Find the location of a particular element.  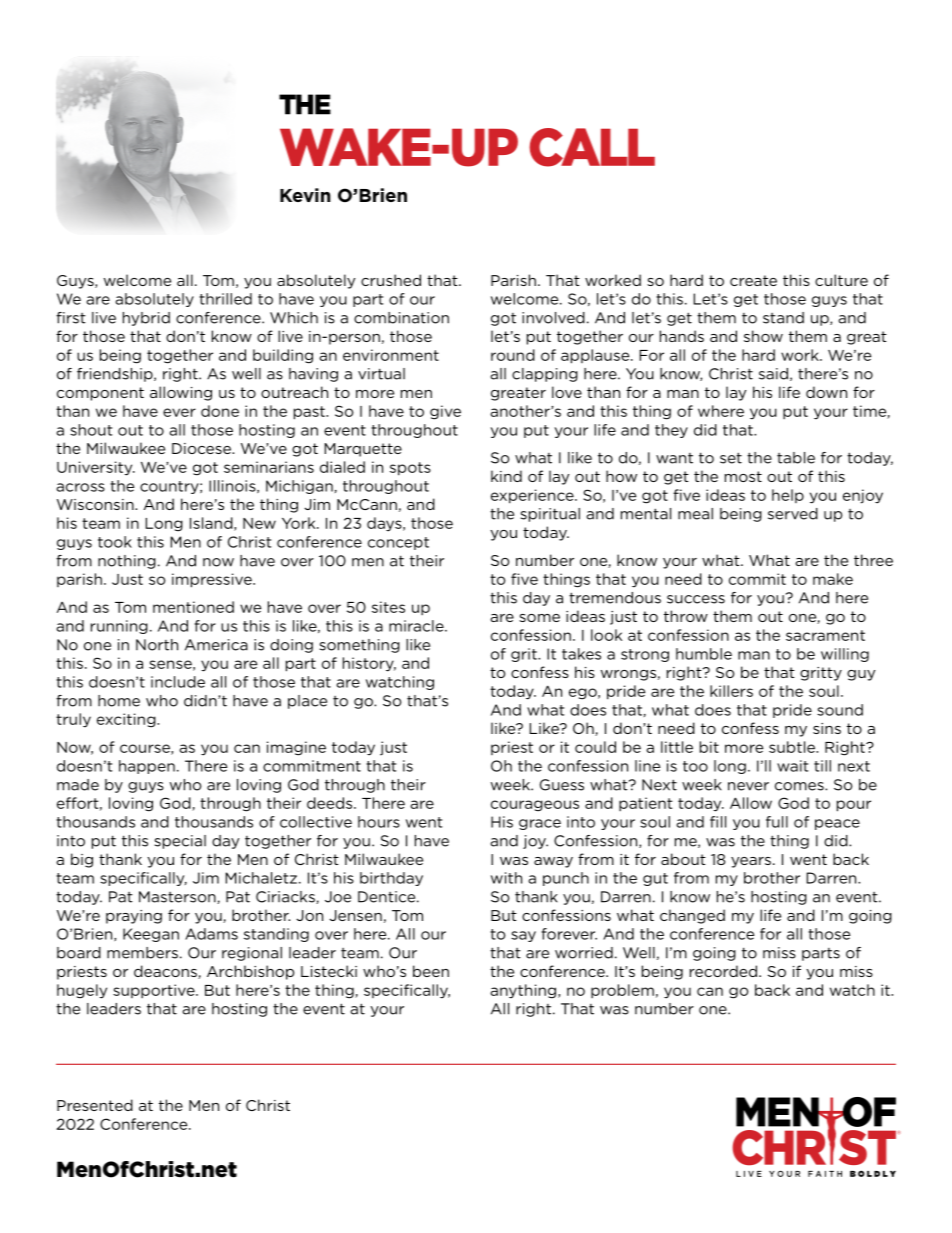

miracle is located at coordinates (417, 626).
